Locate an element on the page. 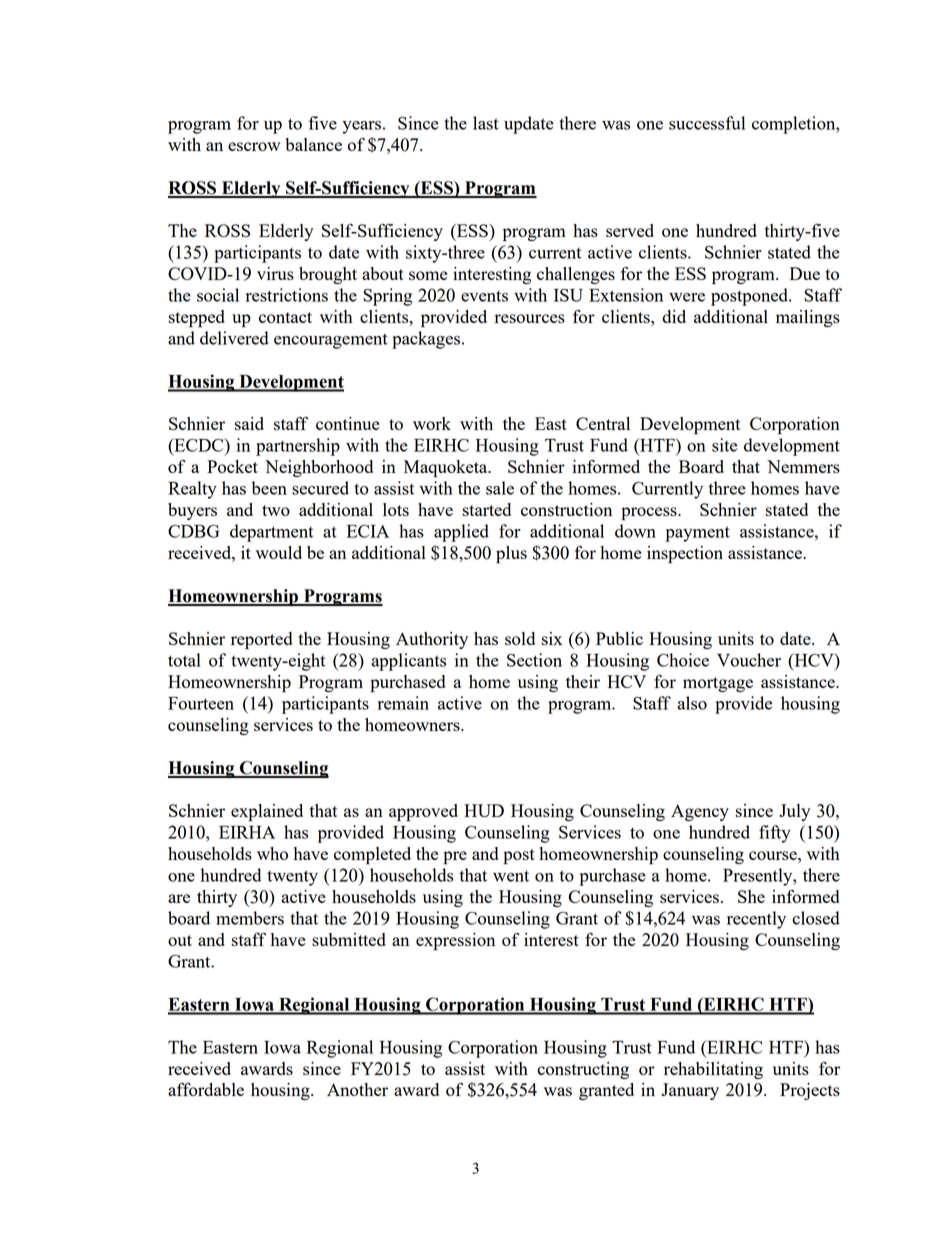 The width and height of the document is (952, 1233). sold is located at coordinates (520, 638).
